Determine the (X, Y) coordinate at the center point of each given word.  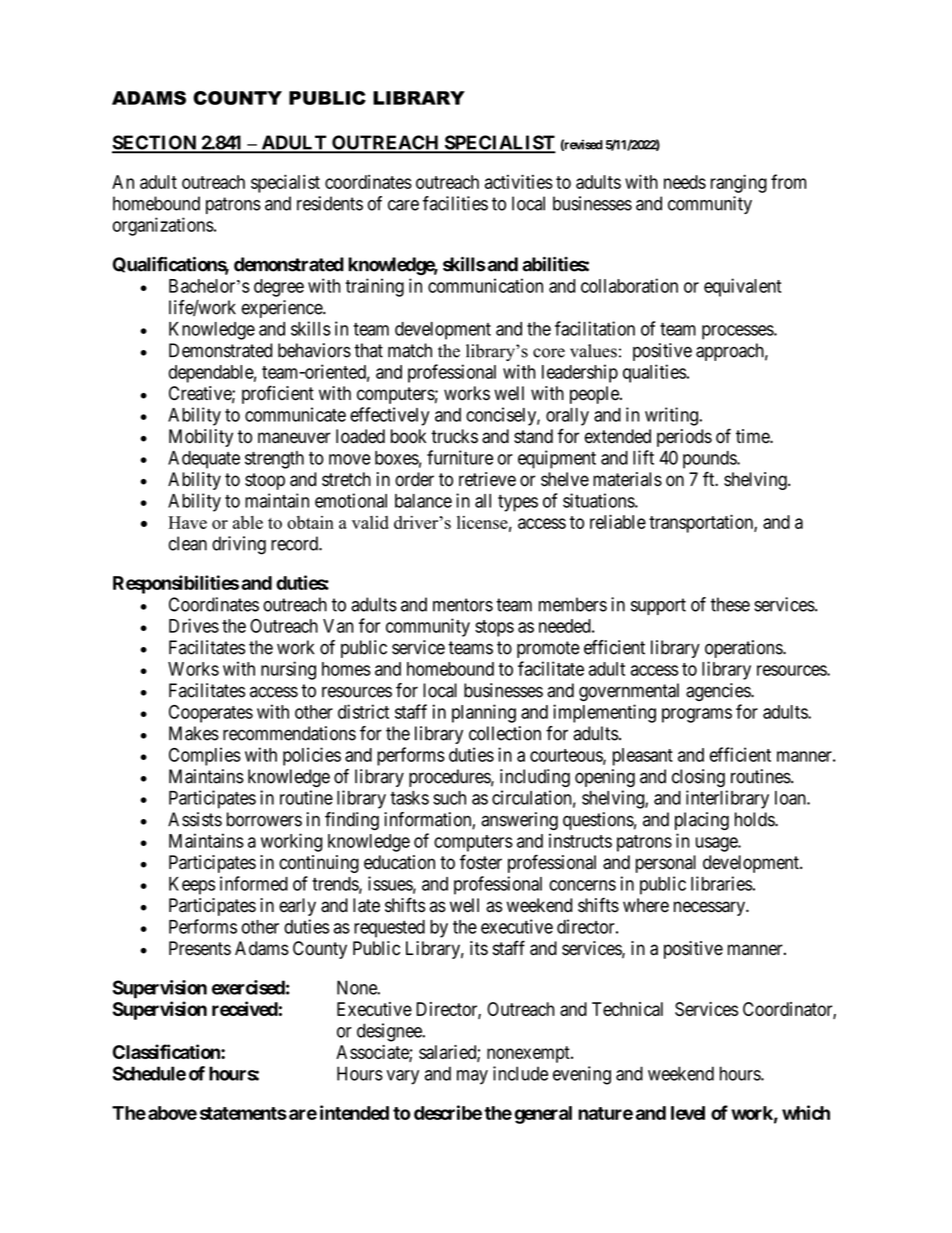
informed (254, 883)
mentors (463, 605)
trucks (454, 436)
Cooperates (211, 714)
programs (697, 715)
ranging (739, 183)
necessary (710, 908)
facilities (455, 203)
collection (505, 733)
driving (239, 545)
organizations (163, 226)
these (730, 604)
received (245, 1008)
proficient (278, 394)
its (479, 948)
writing (672, 416)
